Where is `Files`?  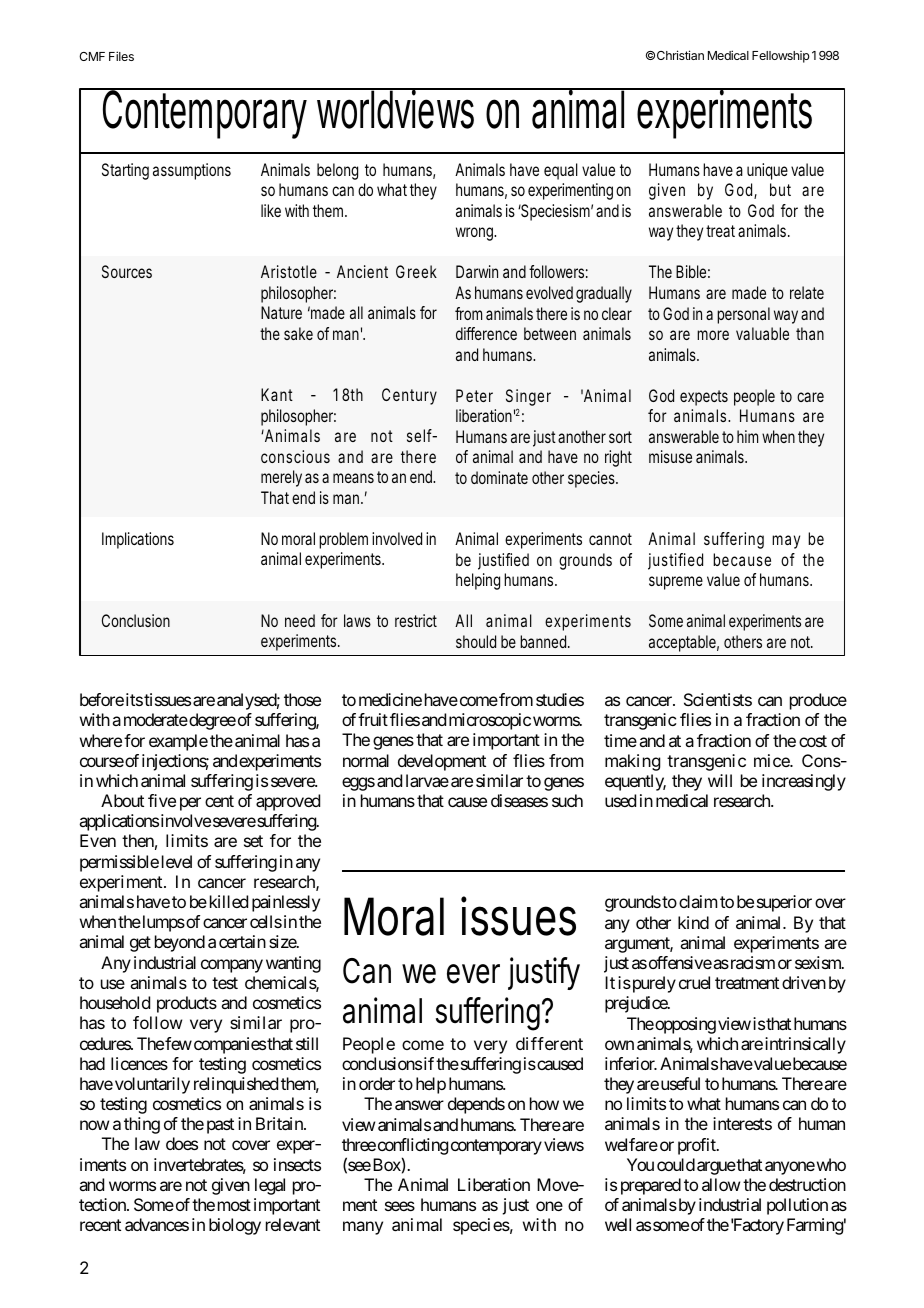 Files is located at coordinates (121, 56).
